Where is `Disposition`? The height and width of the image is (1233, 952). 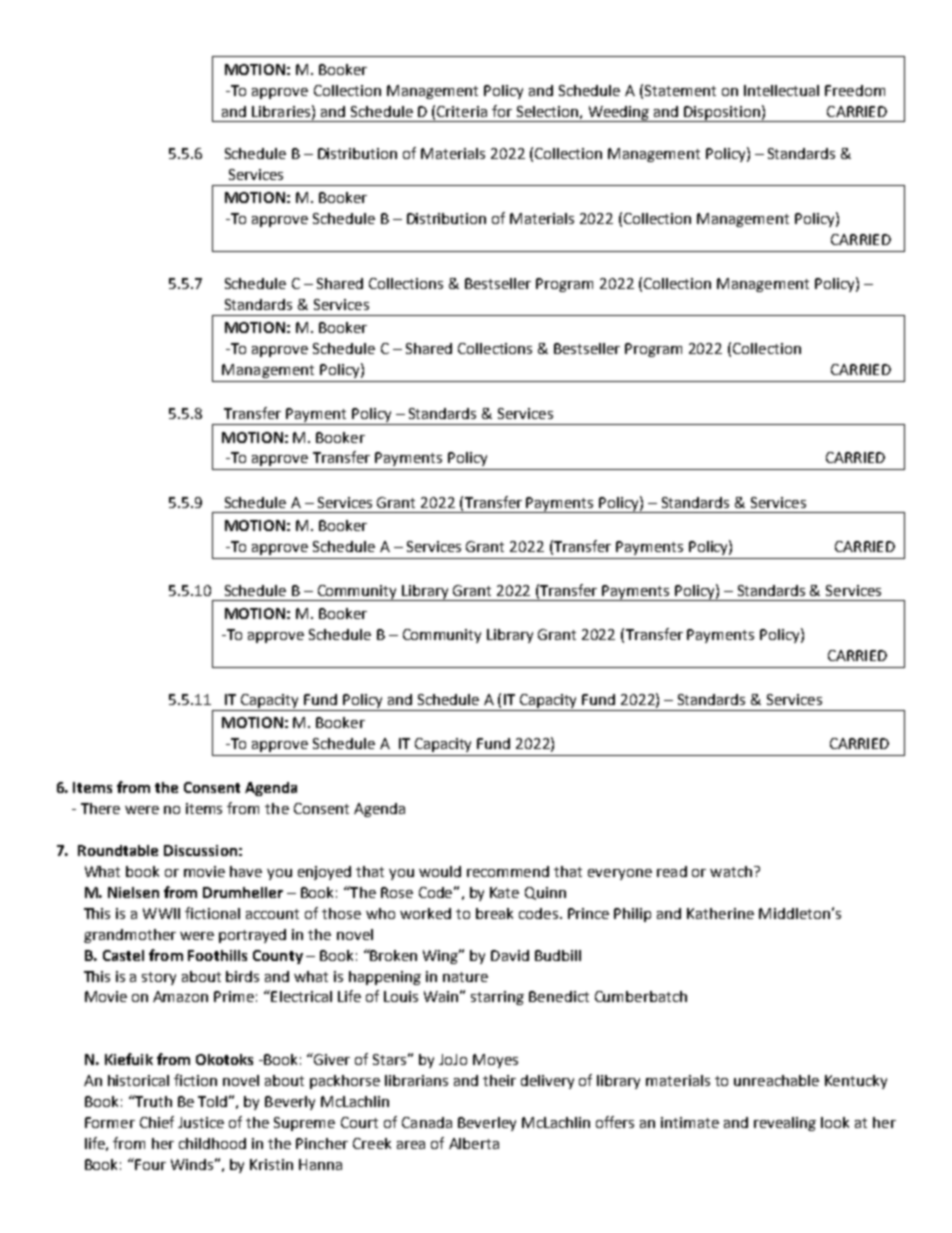 Disposition is located at coordinates (722, 114).
